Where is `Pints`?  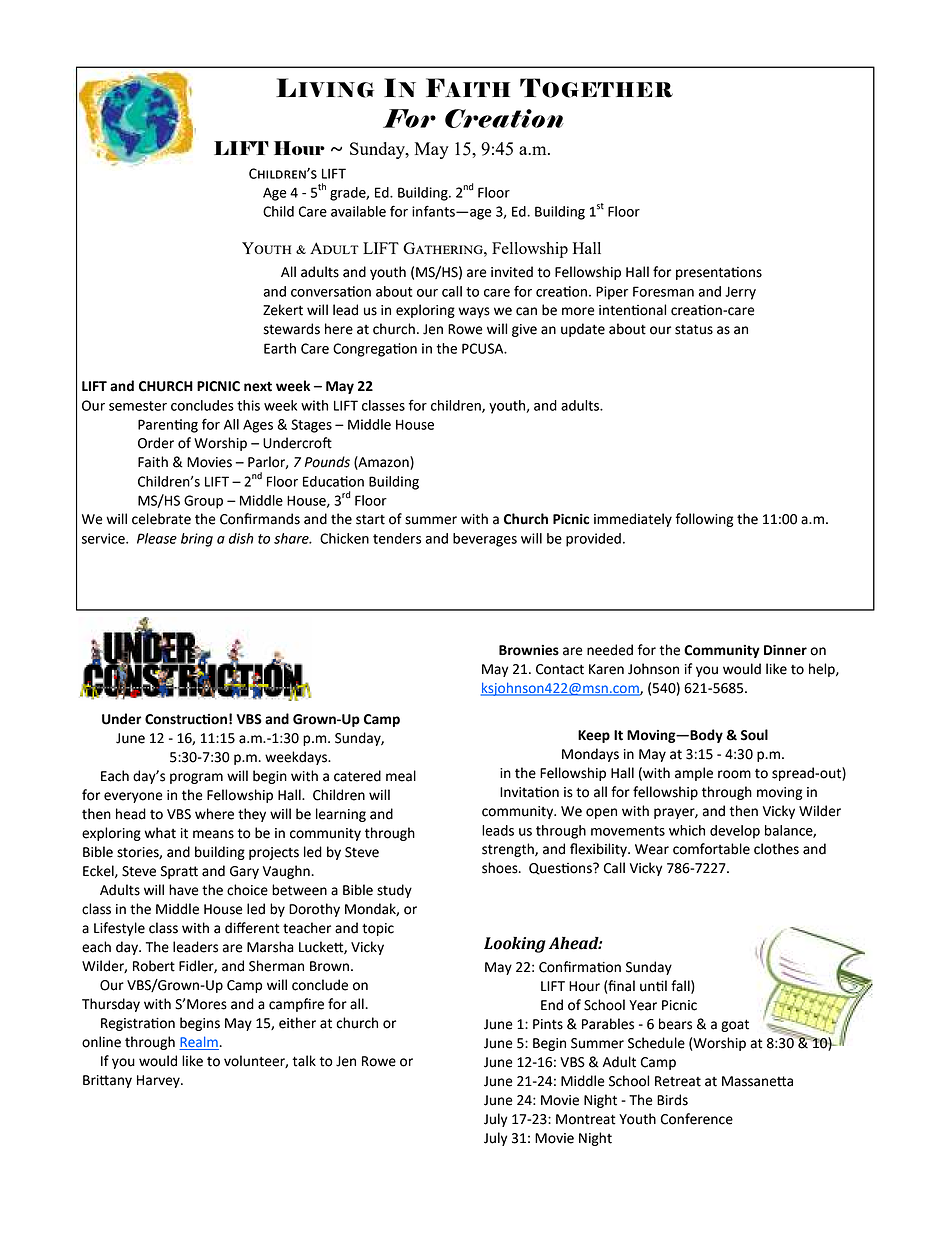 Pints is located at coordinates (548, 1024).
